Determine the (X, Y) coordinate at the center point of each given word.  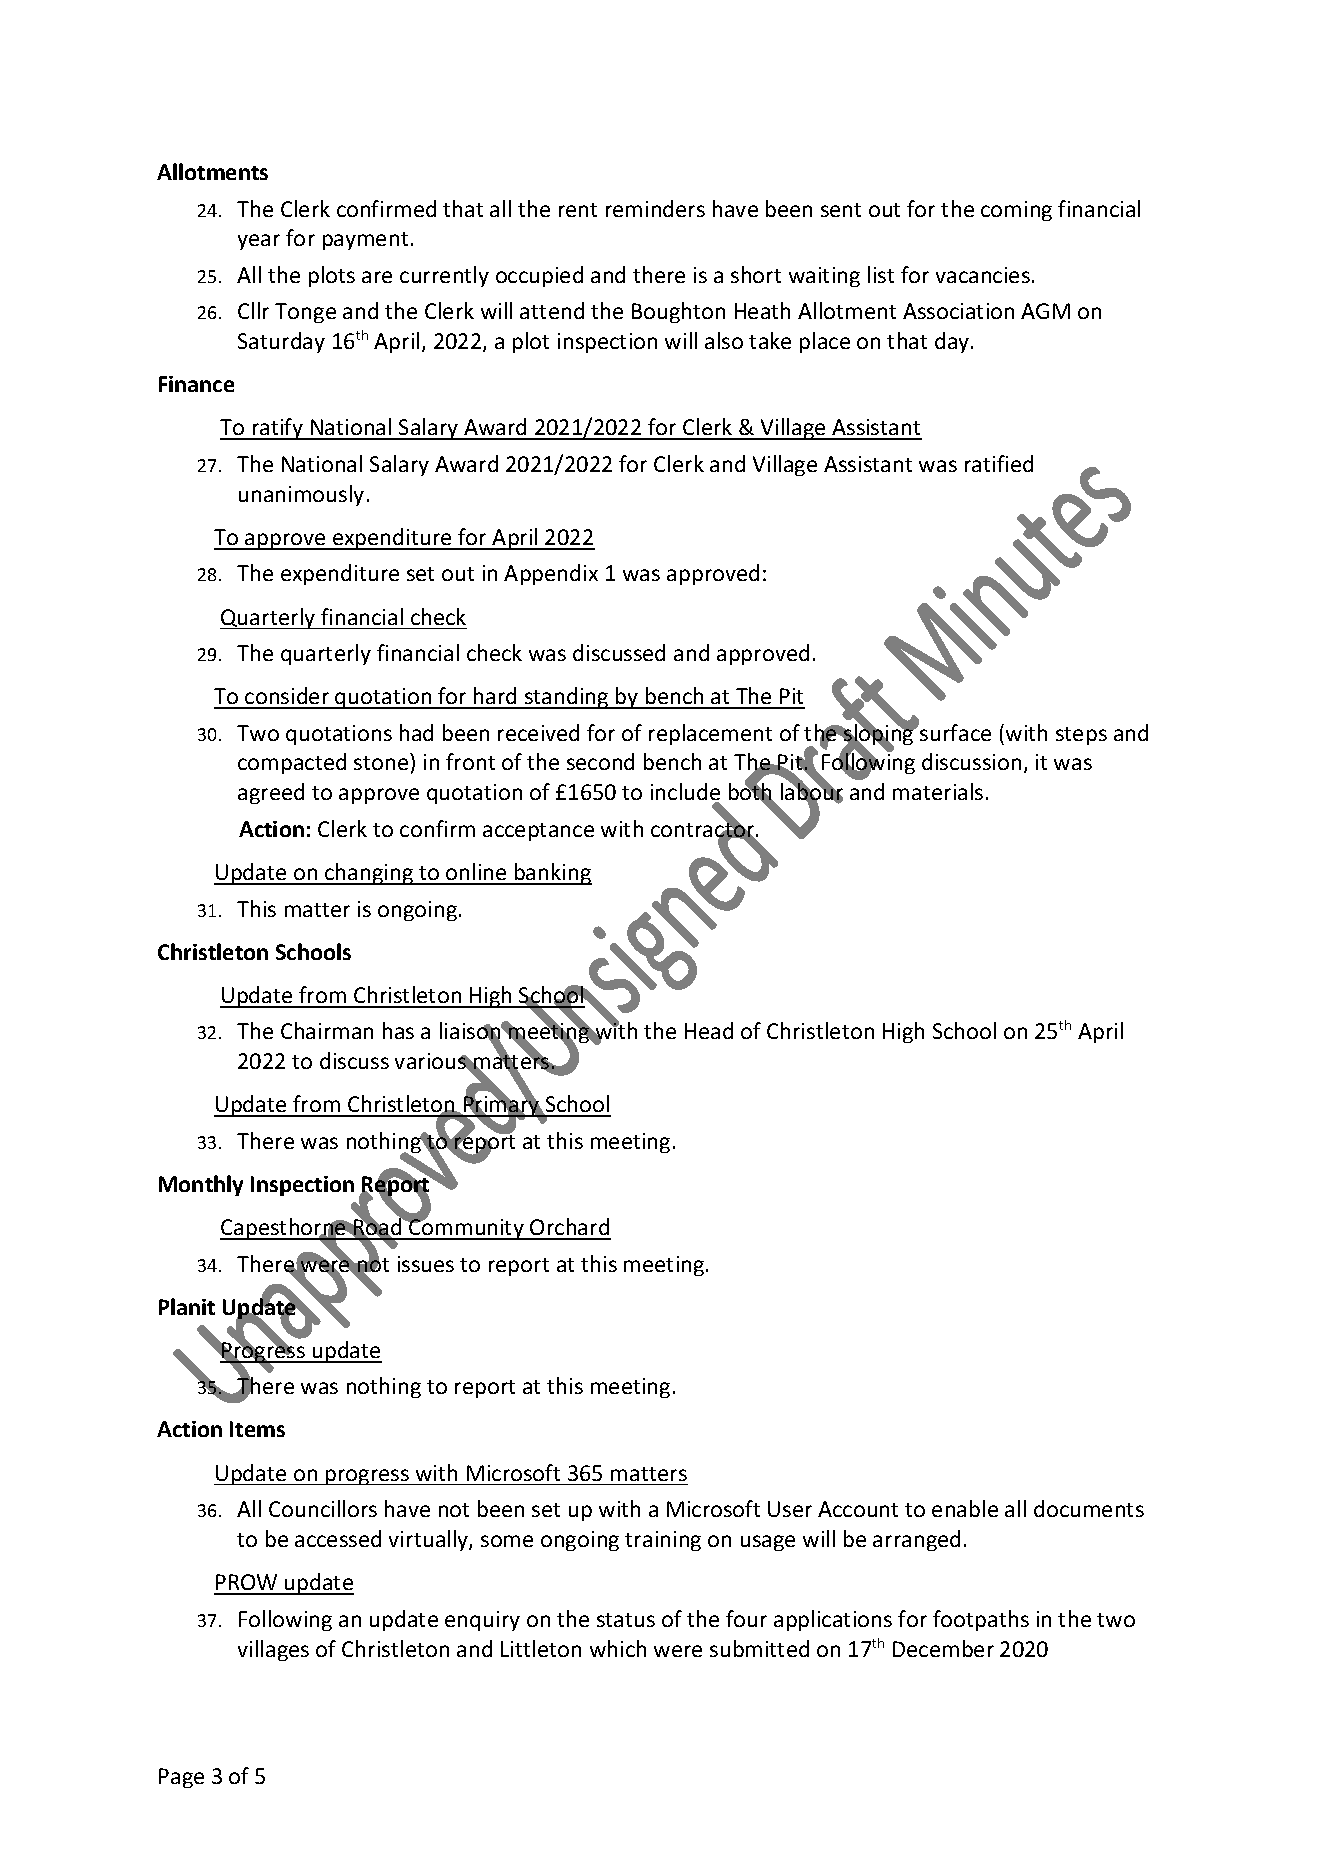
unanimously (301, 495)
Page (181, 1778)
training (663, 1541)
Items (257, 1429)
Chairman (327, 1030)
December (943, 1648)
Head (709, 1030)
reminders (655, 208)
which (618, 1648)
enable (965, 1508)
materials (938, 791)
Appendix (551, 574)
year (259, 242)
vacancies (983, 275)
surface (954, 731)
